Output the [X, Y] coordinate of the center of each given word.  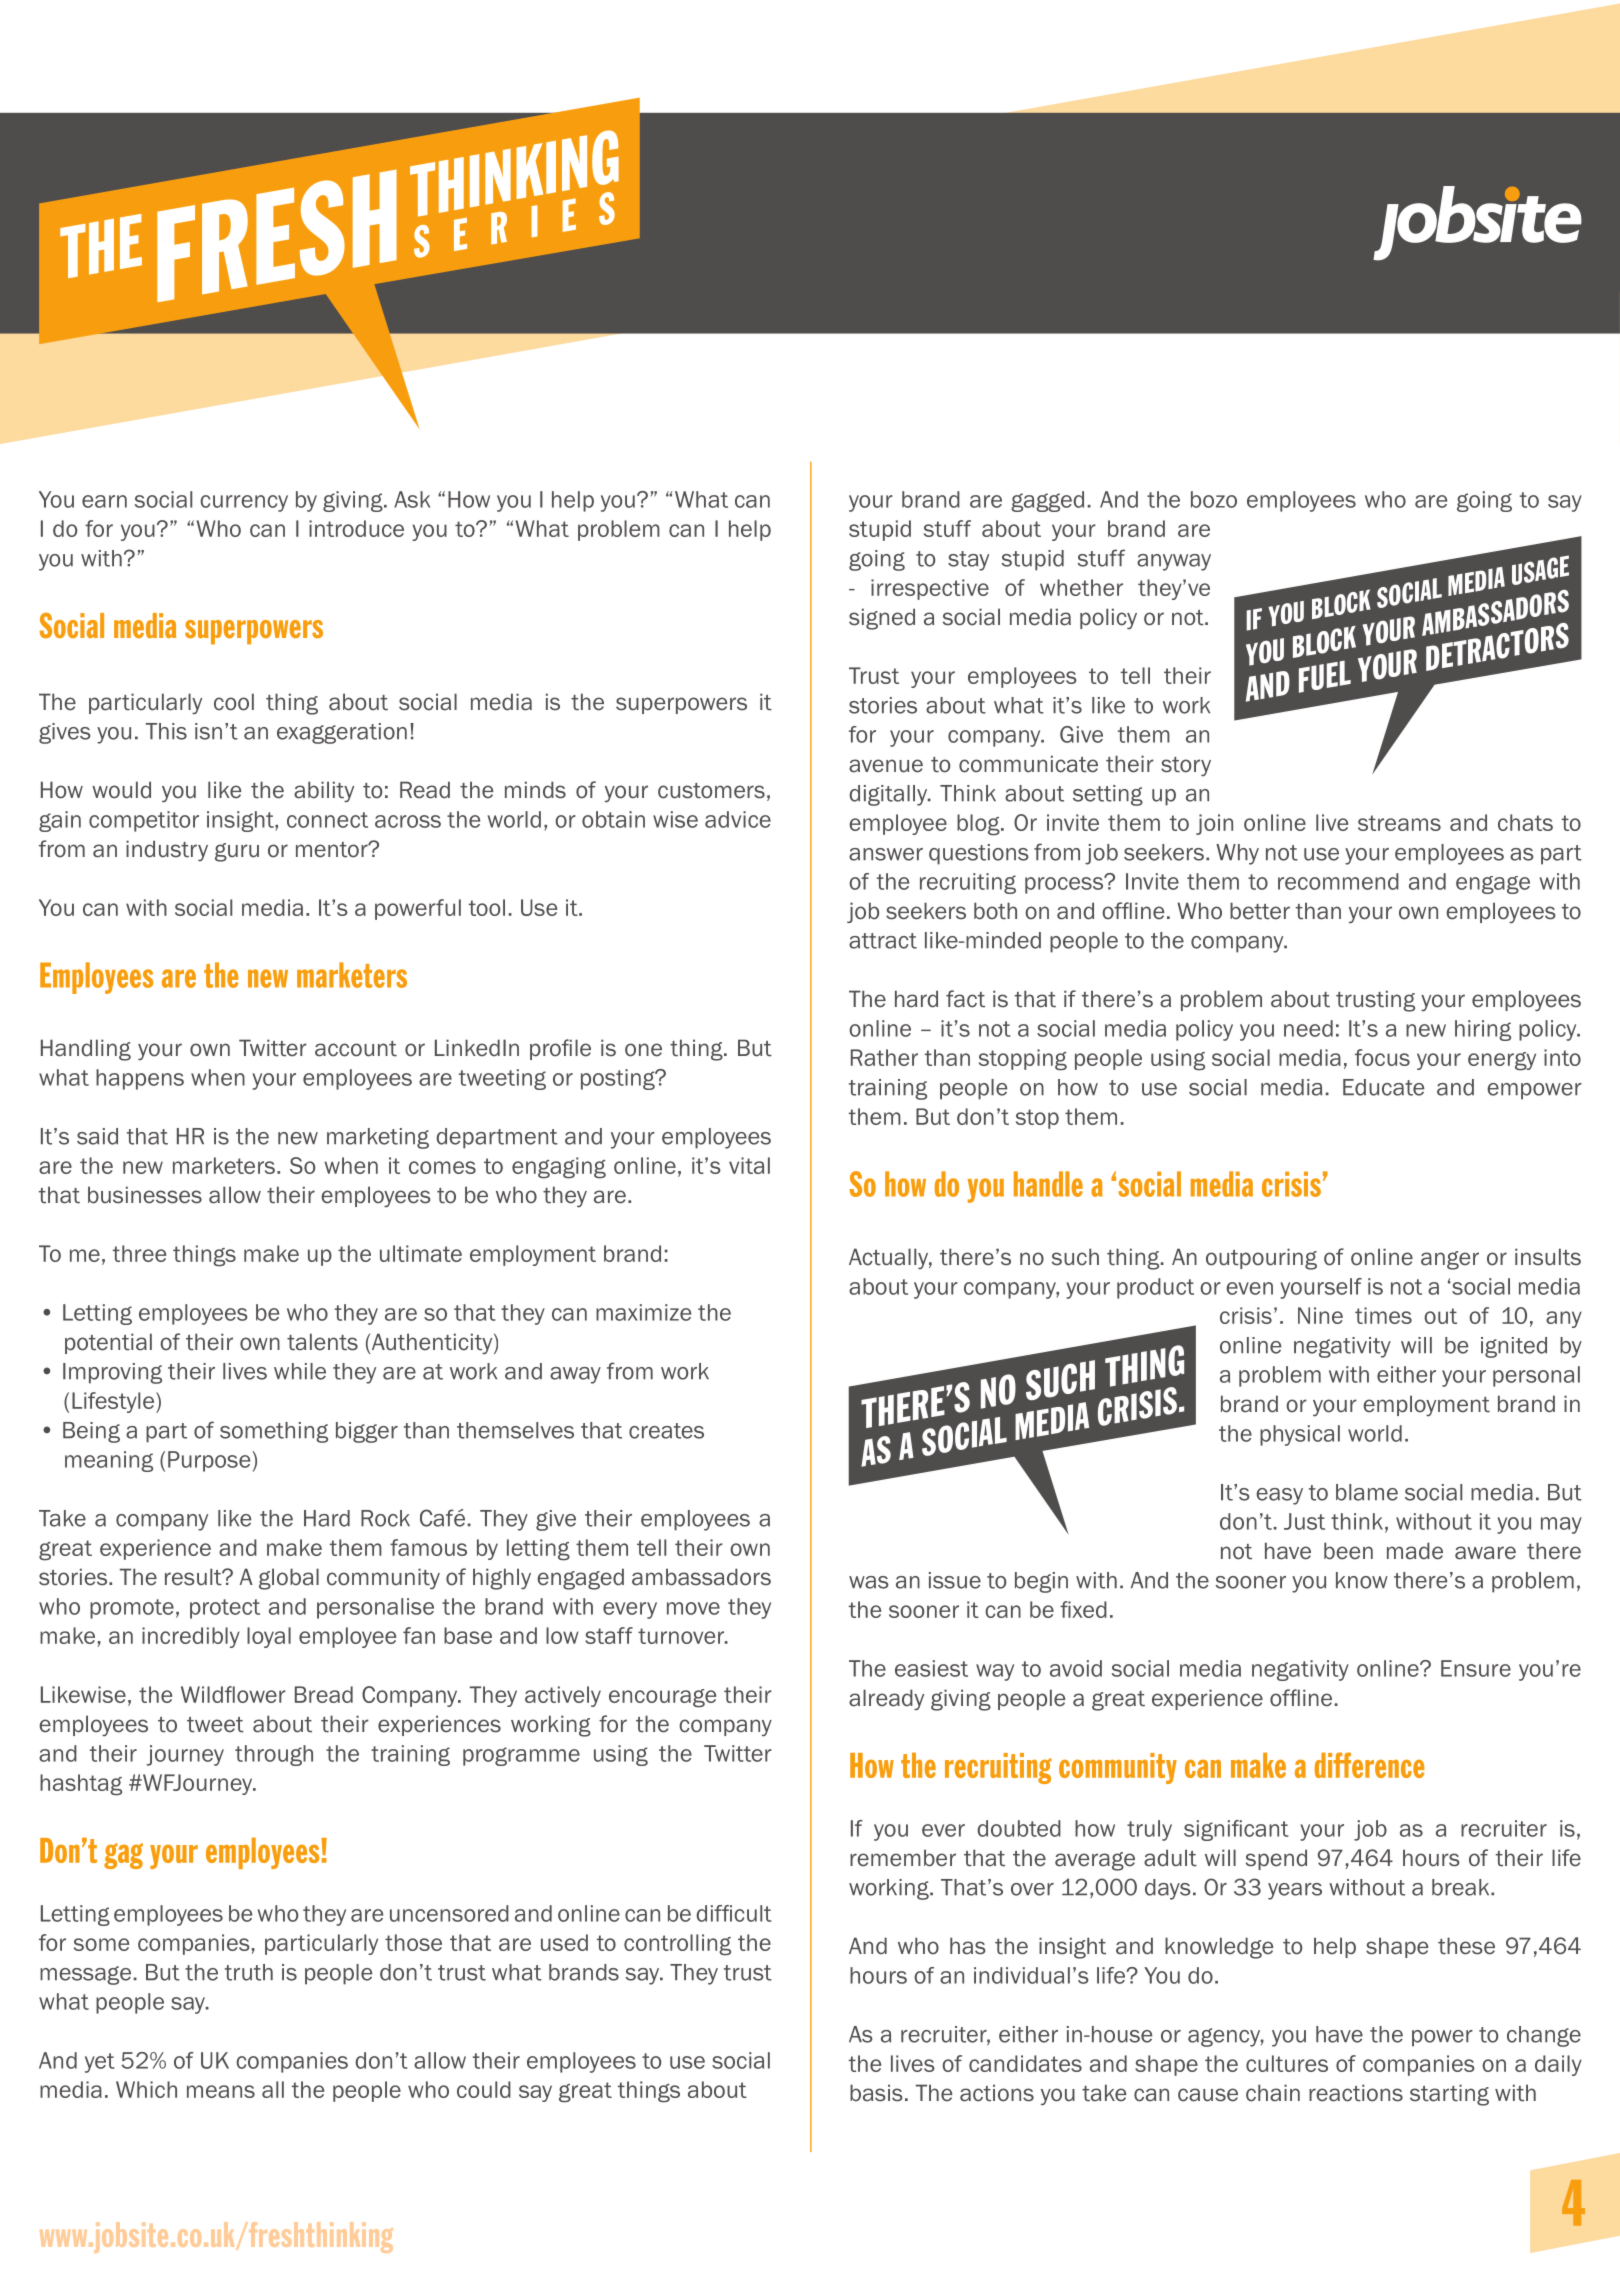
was [869, 1582]
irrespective [930, 589]
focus [1382, 1057]
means [221, 2091]
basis [876, 2093]
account [356, 1049]
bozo [1214, 499]
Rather [884, 1057]
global [289, 1579]
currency [244, 503]
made [1415, 1551]
